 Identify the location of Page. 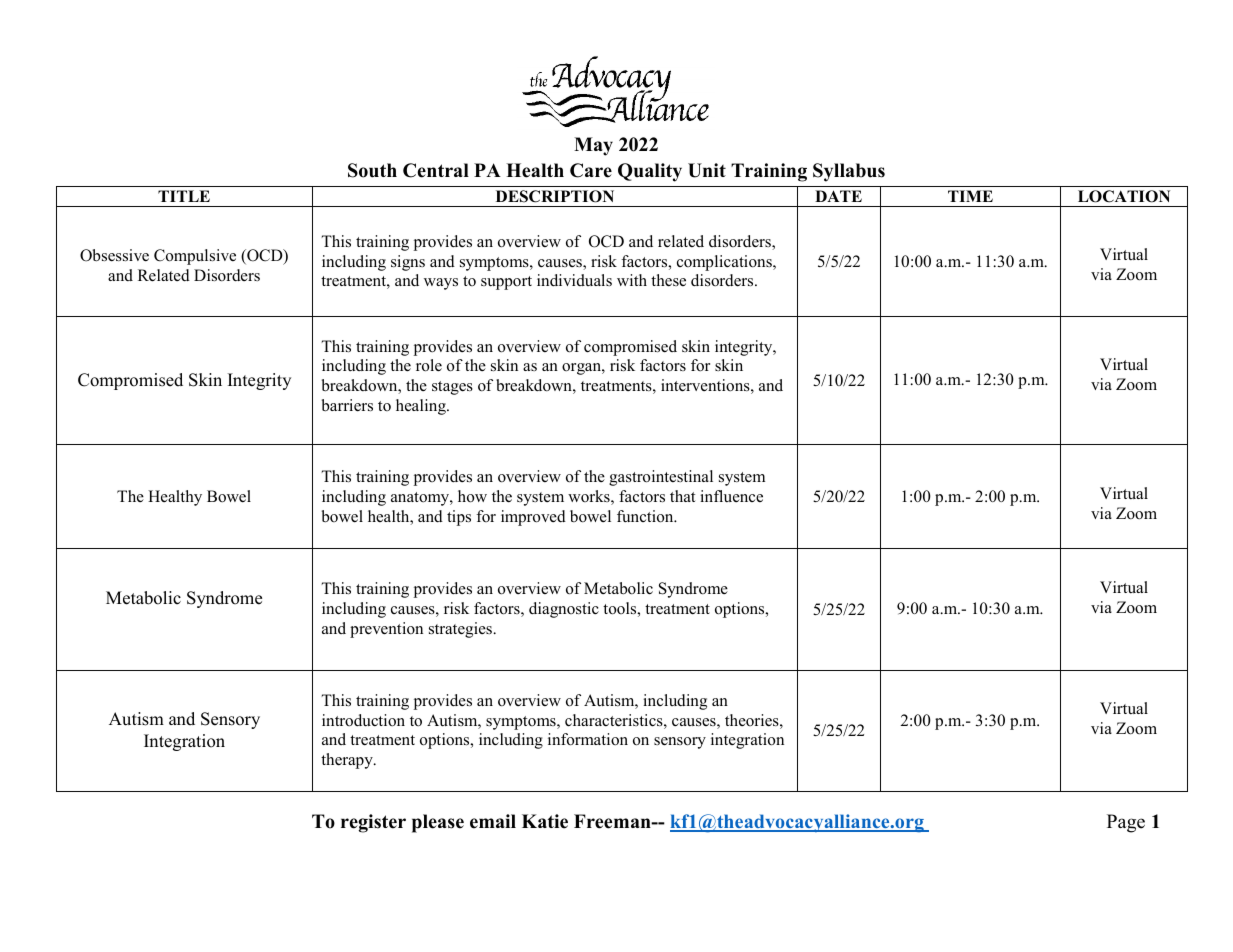
(1126, 823).
